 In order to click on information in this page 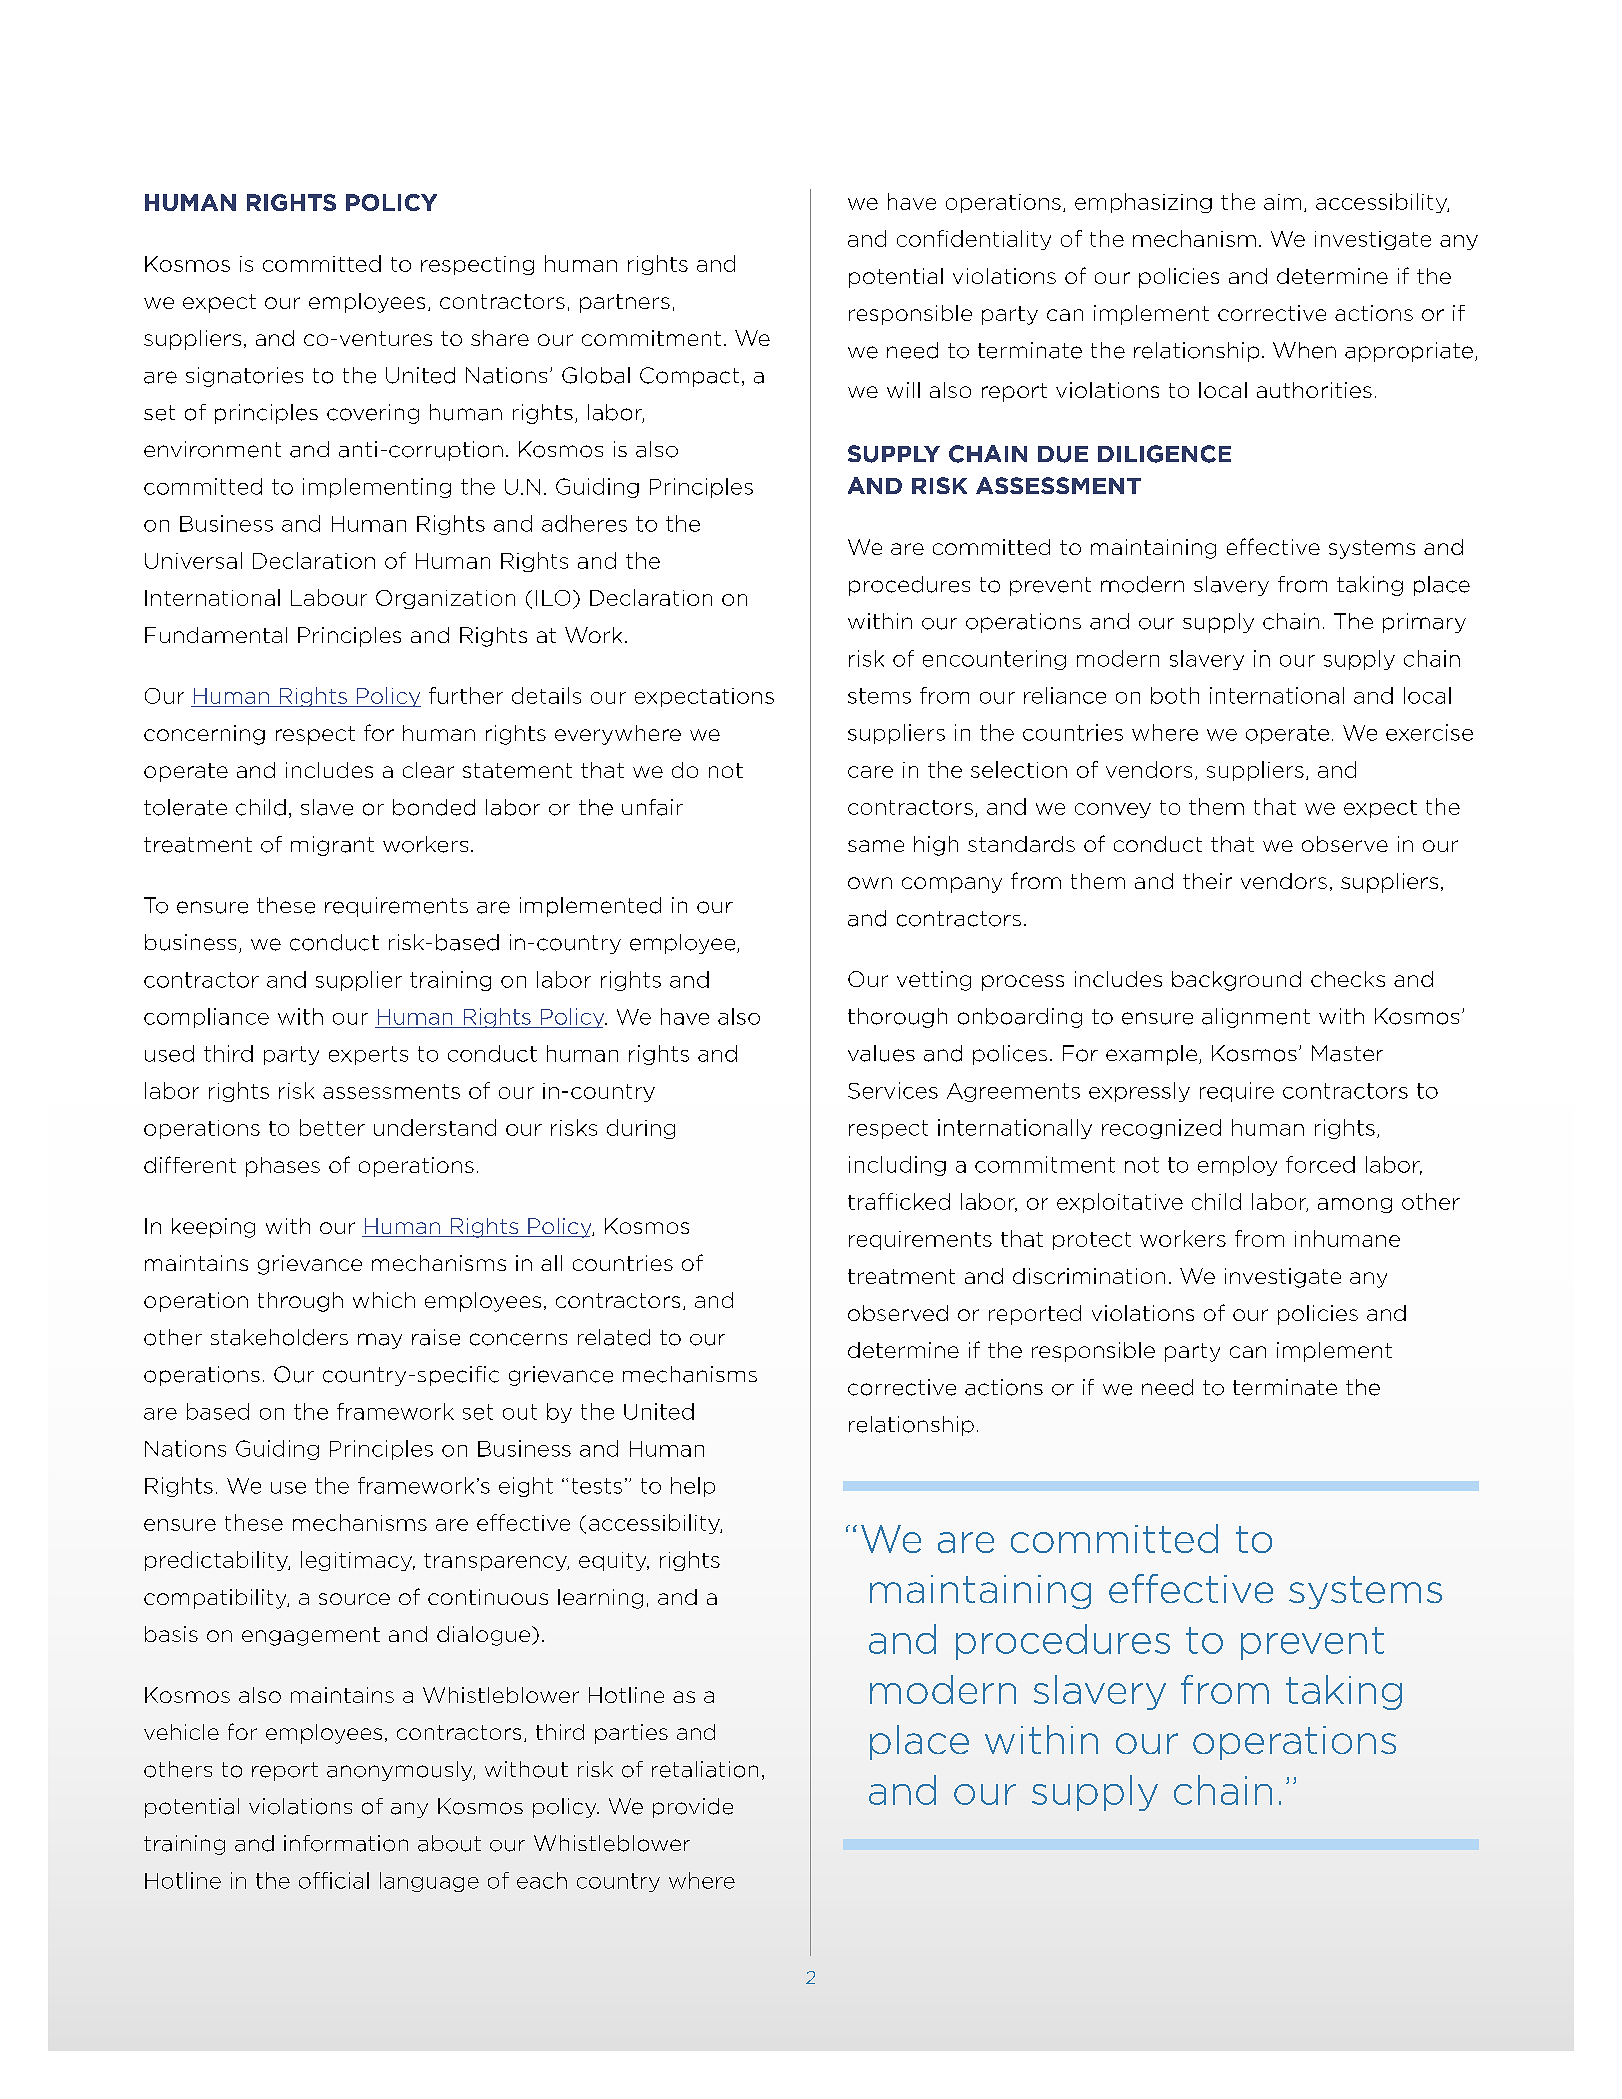, I will do `click(346, 1843)`.
